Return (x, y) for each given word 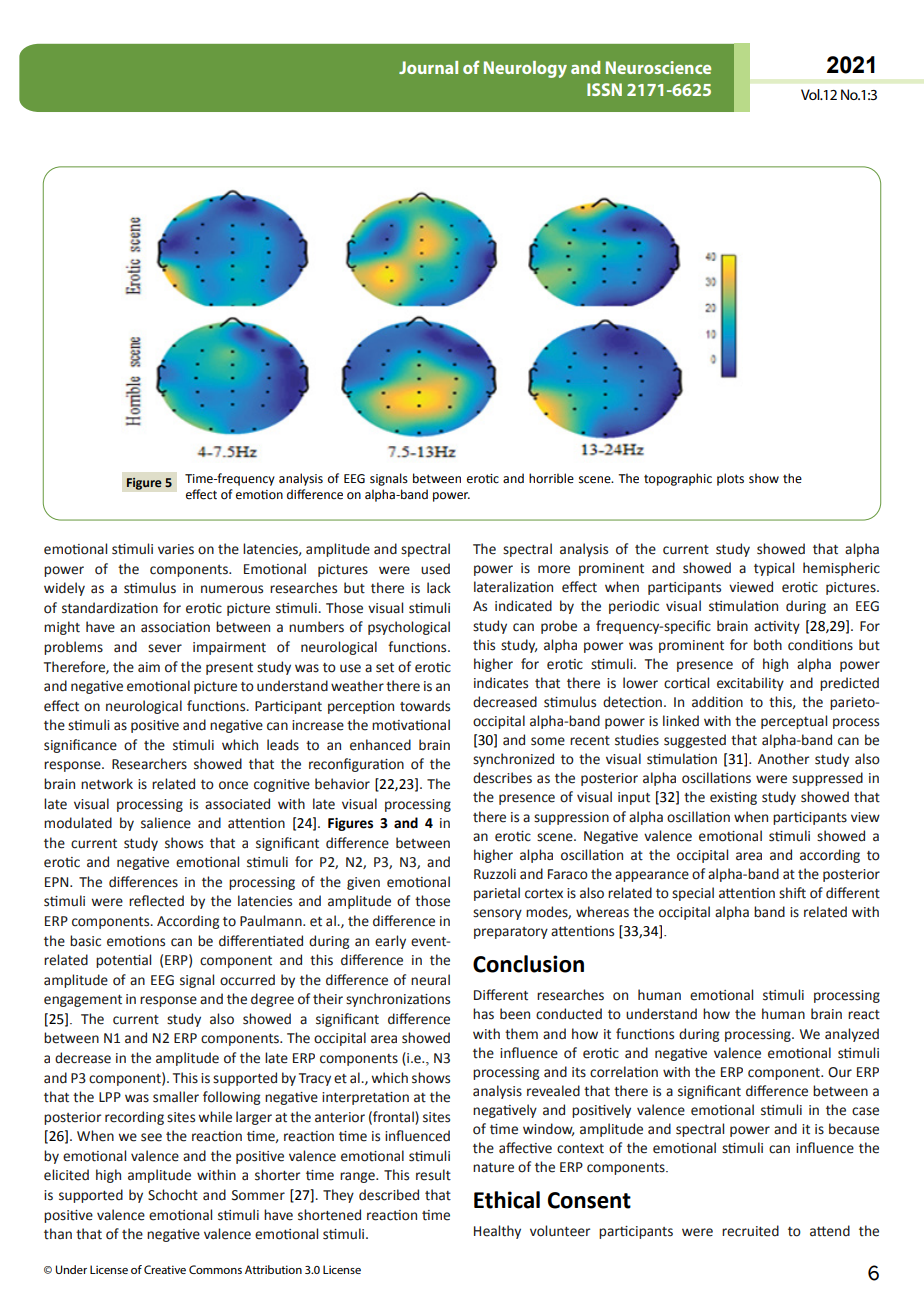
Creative (165, 1269)
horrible (551, 478)
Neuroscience (658, 67)
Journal (428, 67)
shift (792, 893)
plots (730, 479)
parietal (497, 894)
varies (176, 549)
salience (166, 823)
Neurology (525, 69)
